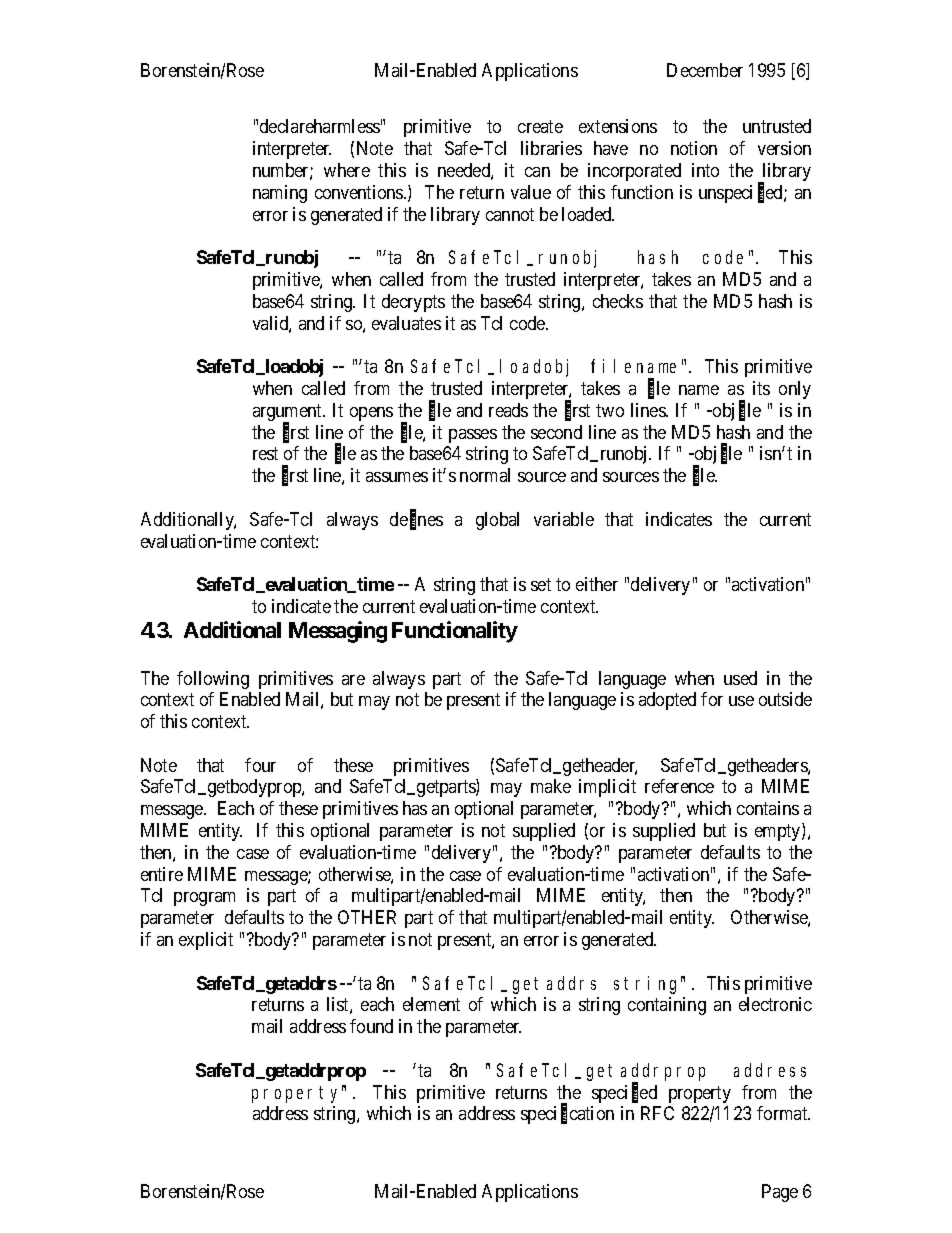  I want to click on December, so click(705, 70).
